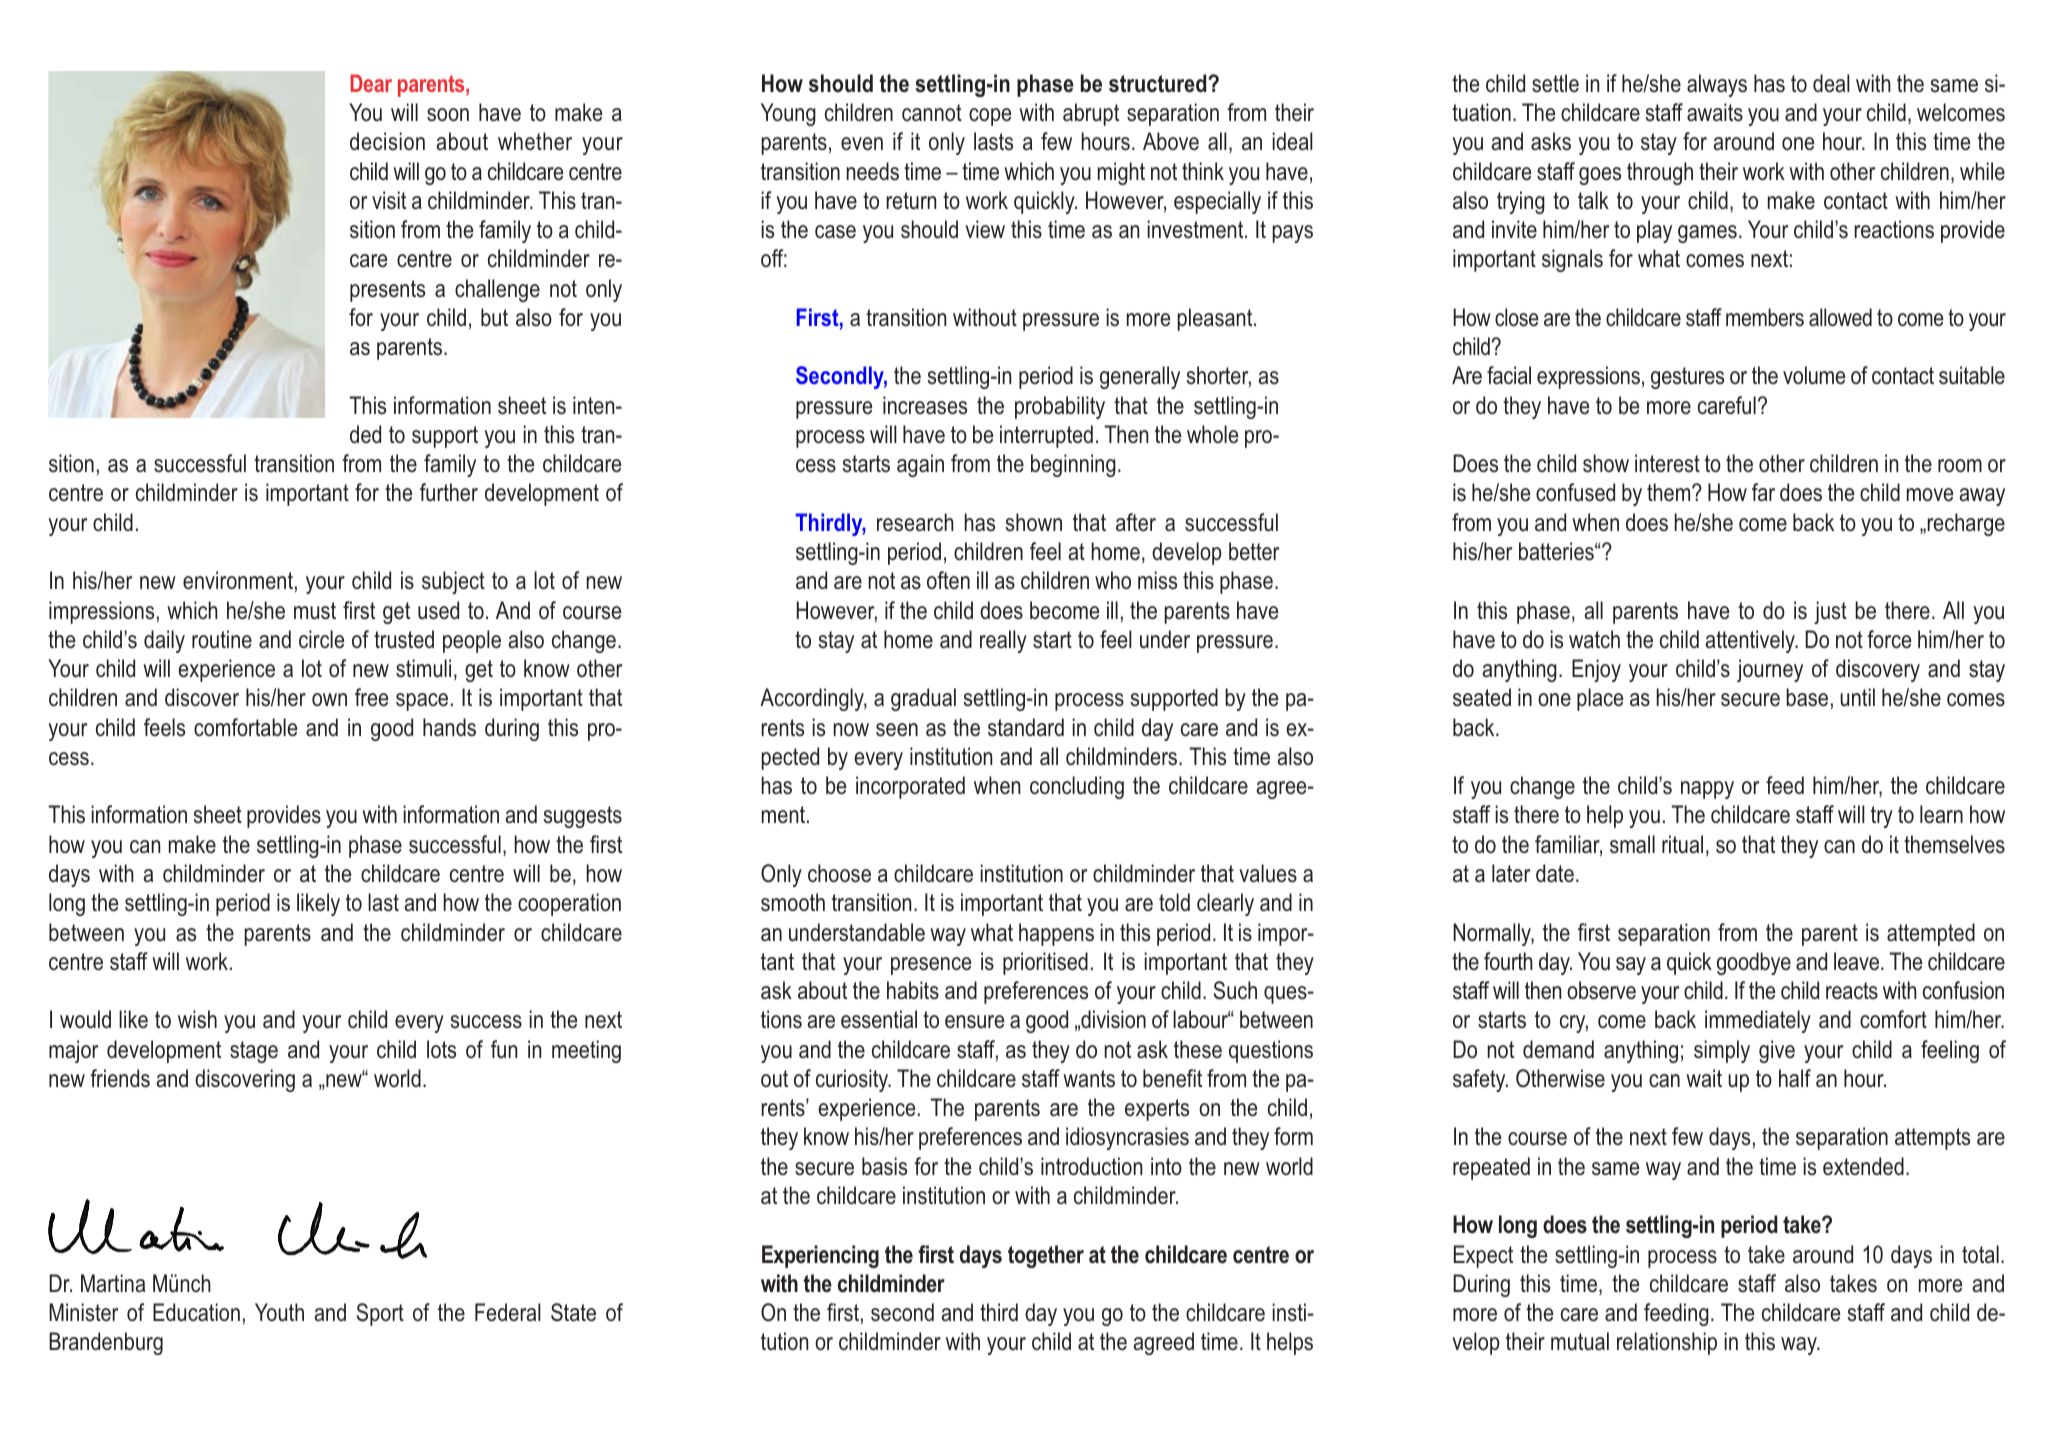 The image size is (2054, 1452). I want to click on base, so click(1807, 697).
